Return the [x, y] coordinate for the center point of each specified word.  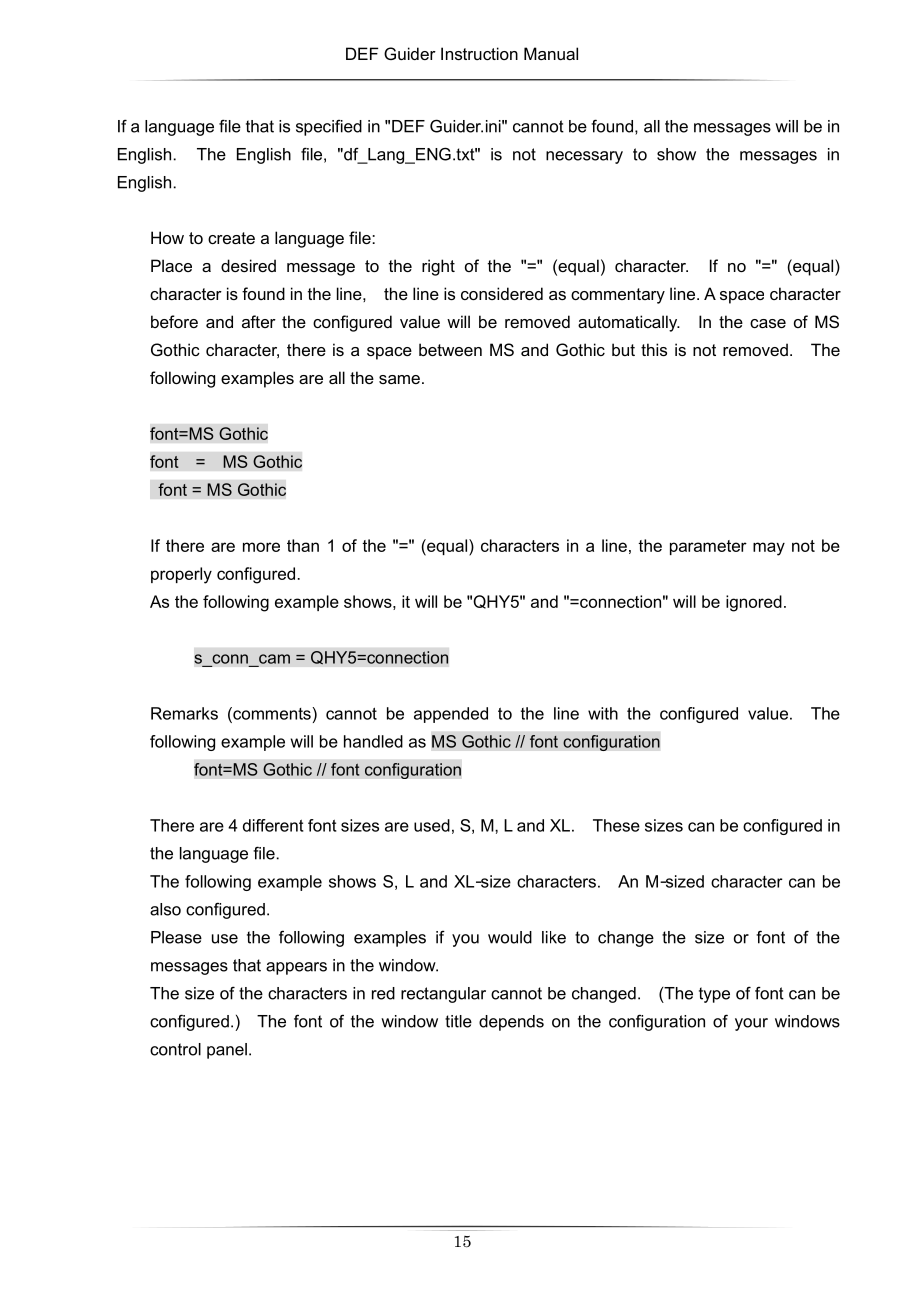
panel [227, 1051]
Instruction [479, 53]
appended [451, 715]
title [458, 1021]
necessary [584, 157]
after [259, 321]
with [603, 713]
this [654, 349]
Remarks [184, 713]
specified [329, 128]
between [450, 349]
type [714, 995]
